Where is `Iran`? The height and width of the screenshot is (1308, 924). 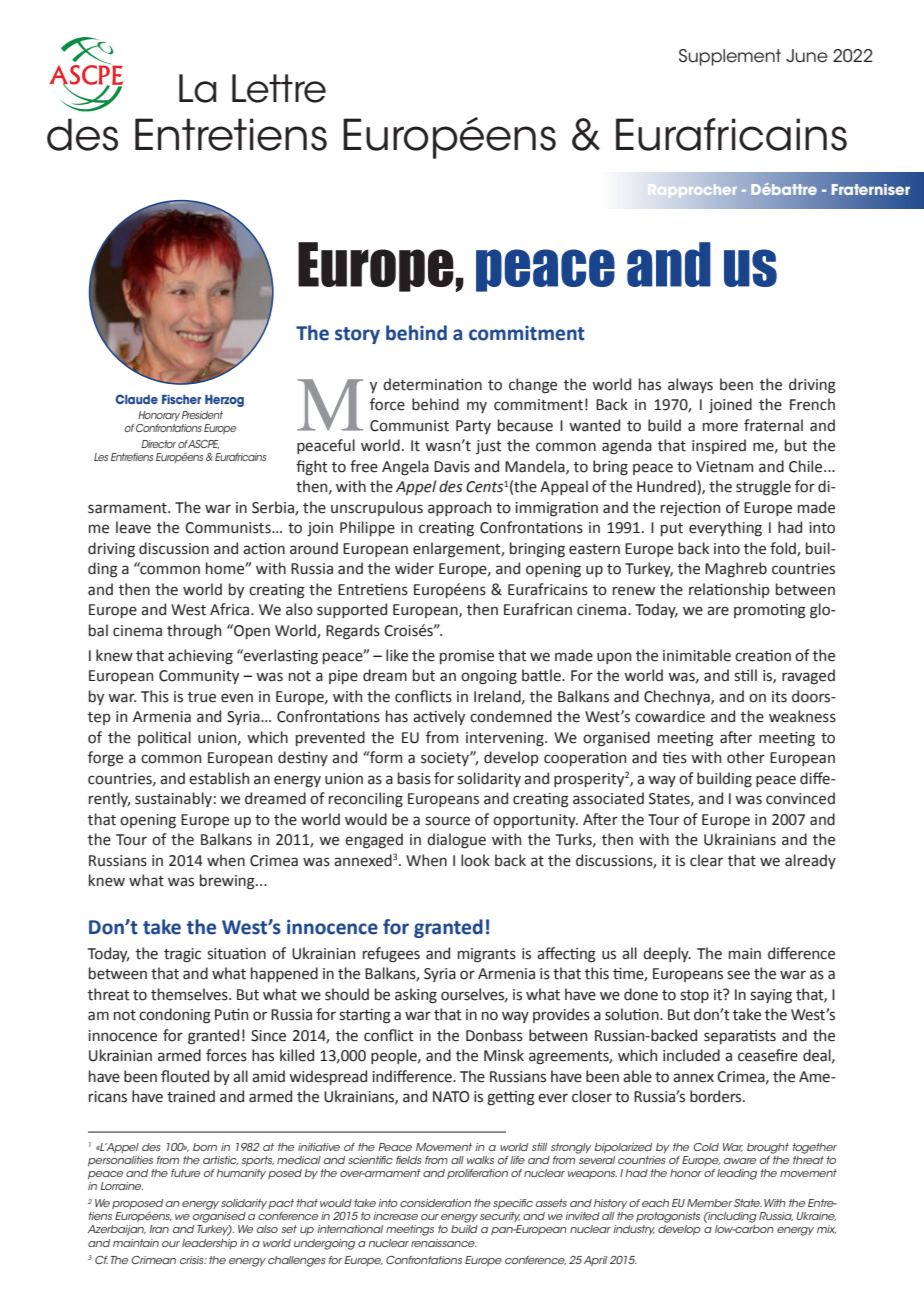
Iran is located at coordinates (159, 1229).
